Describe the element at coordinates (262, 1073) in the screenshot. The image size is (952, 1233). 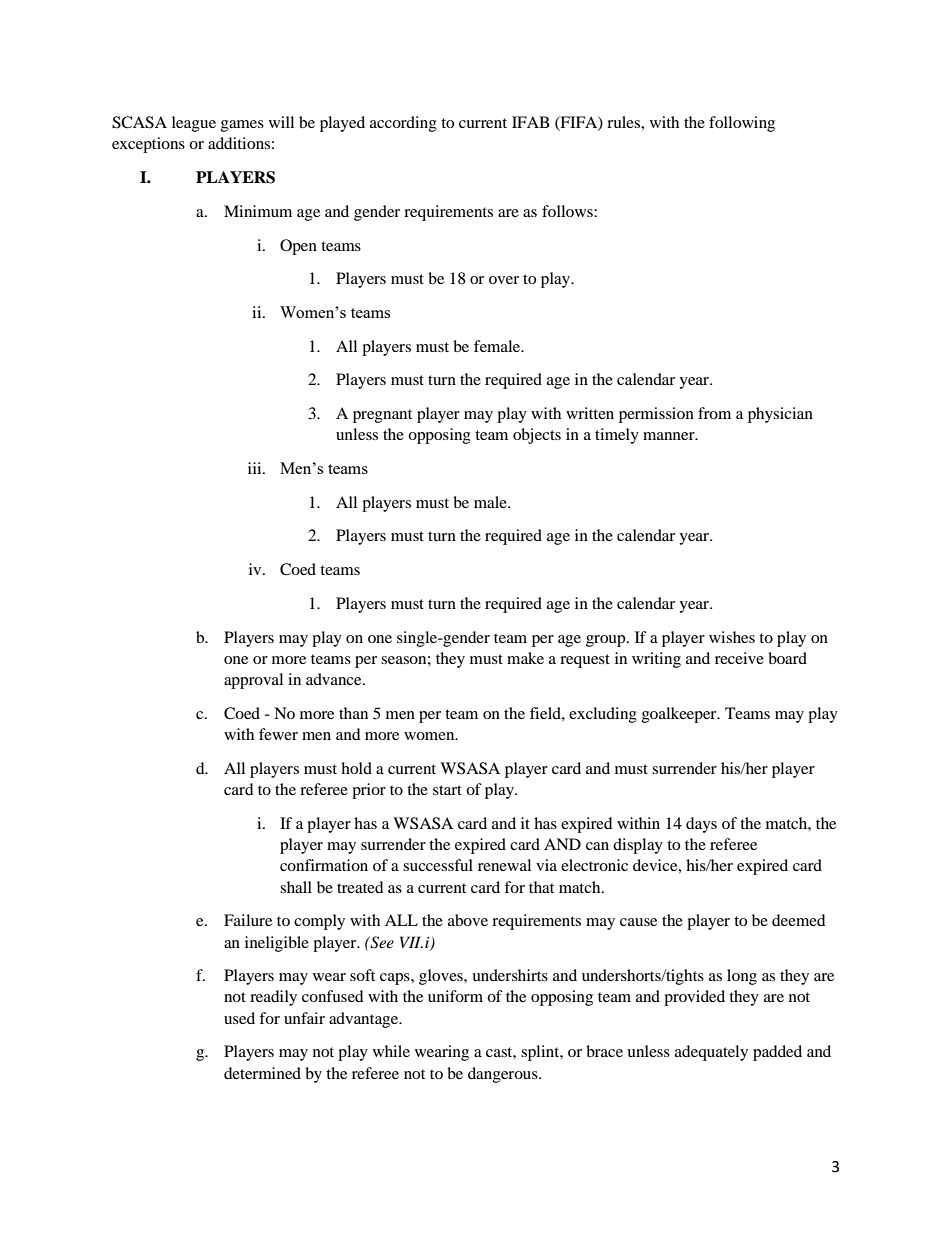
I see `determined` at that location.
